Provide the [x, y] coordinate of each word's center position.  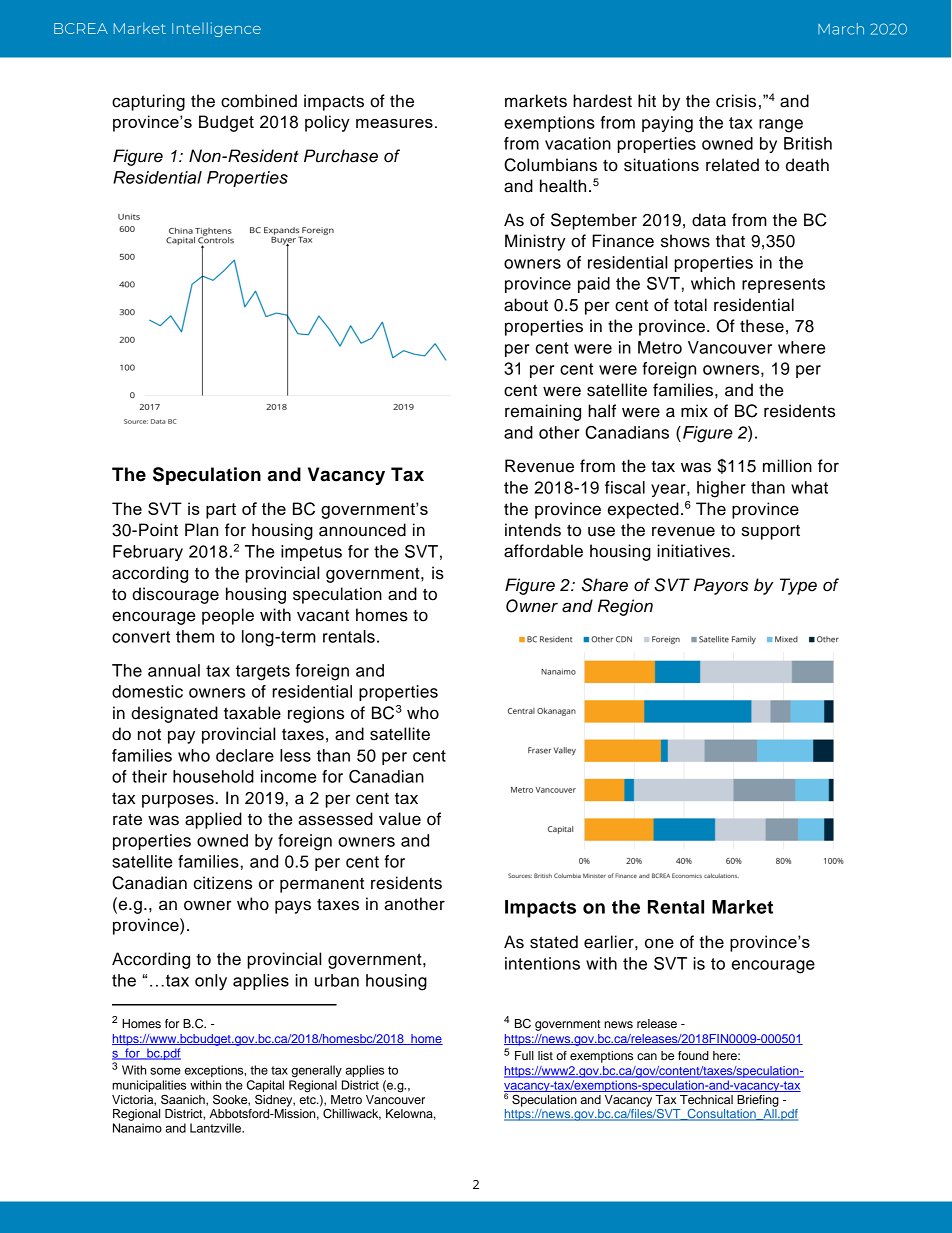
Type [798, 586]
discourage [175, 595]
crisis [736, 101]
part [221, 511]
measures [394, 123]
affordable [543, 551]
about [526, 305]
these [762, 326]
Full [524, 1055]
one [659, 943]
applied [213, 820]
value [400, 819]
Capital [265, 1087]
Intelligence [216, 29]
